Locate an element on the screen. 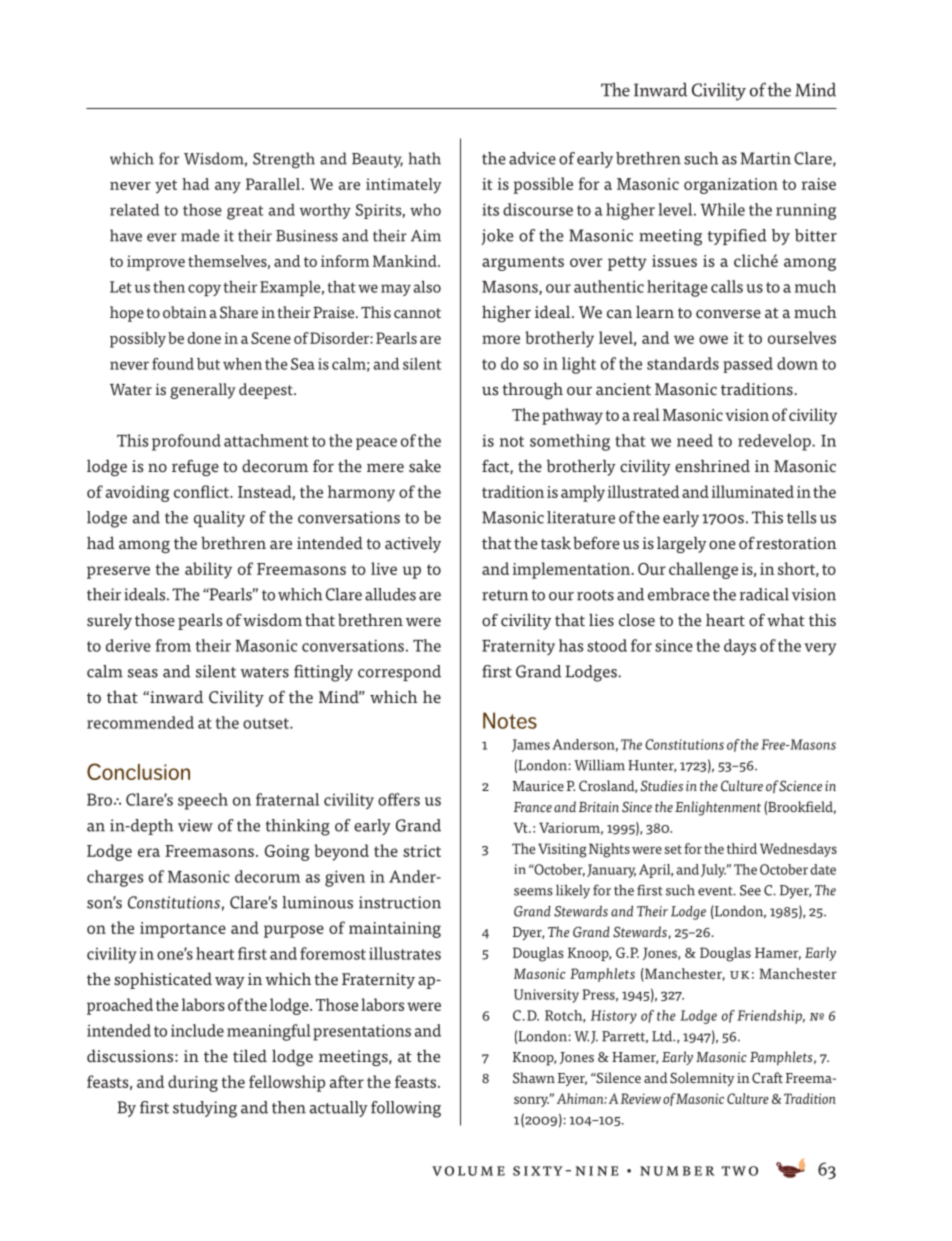  yet is located at coordinates (166, 187).
